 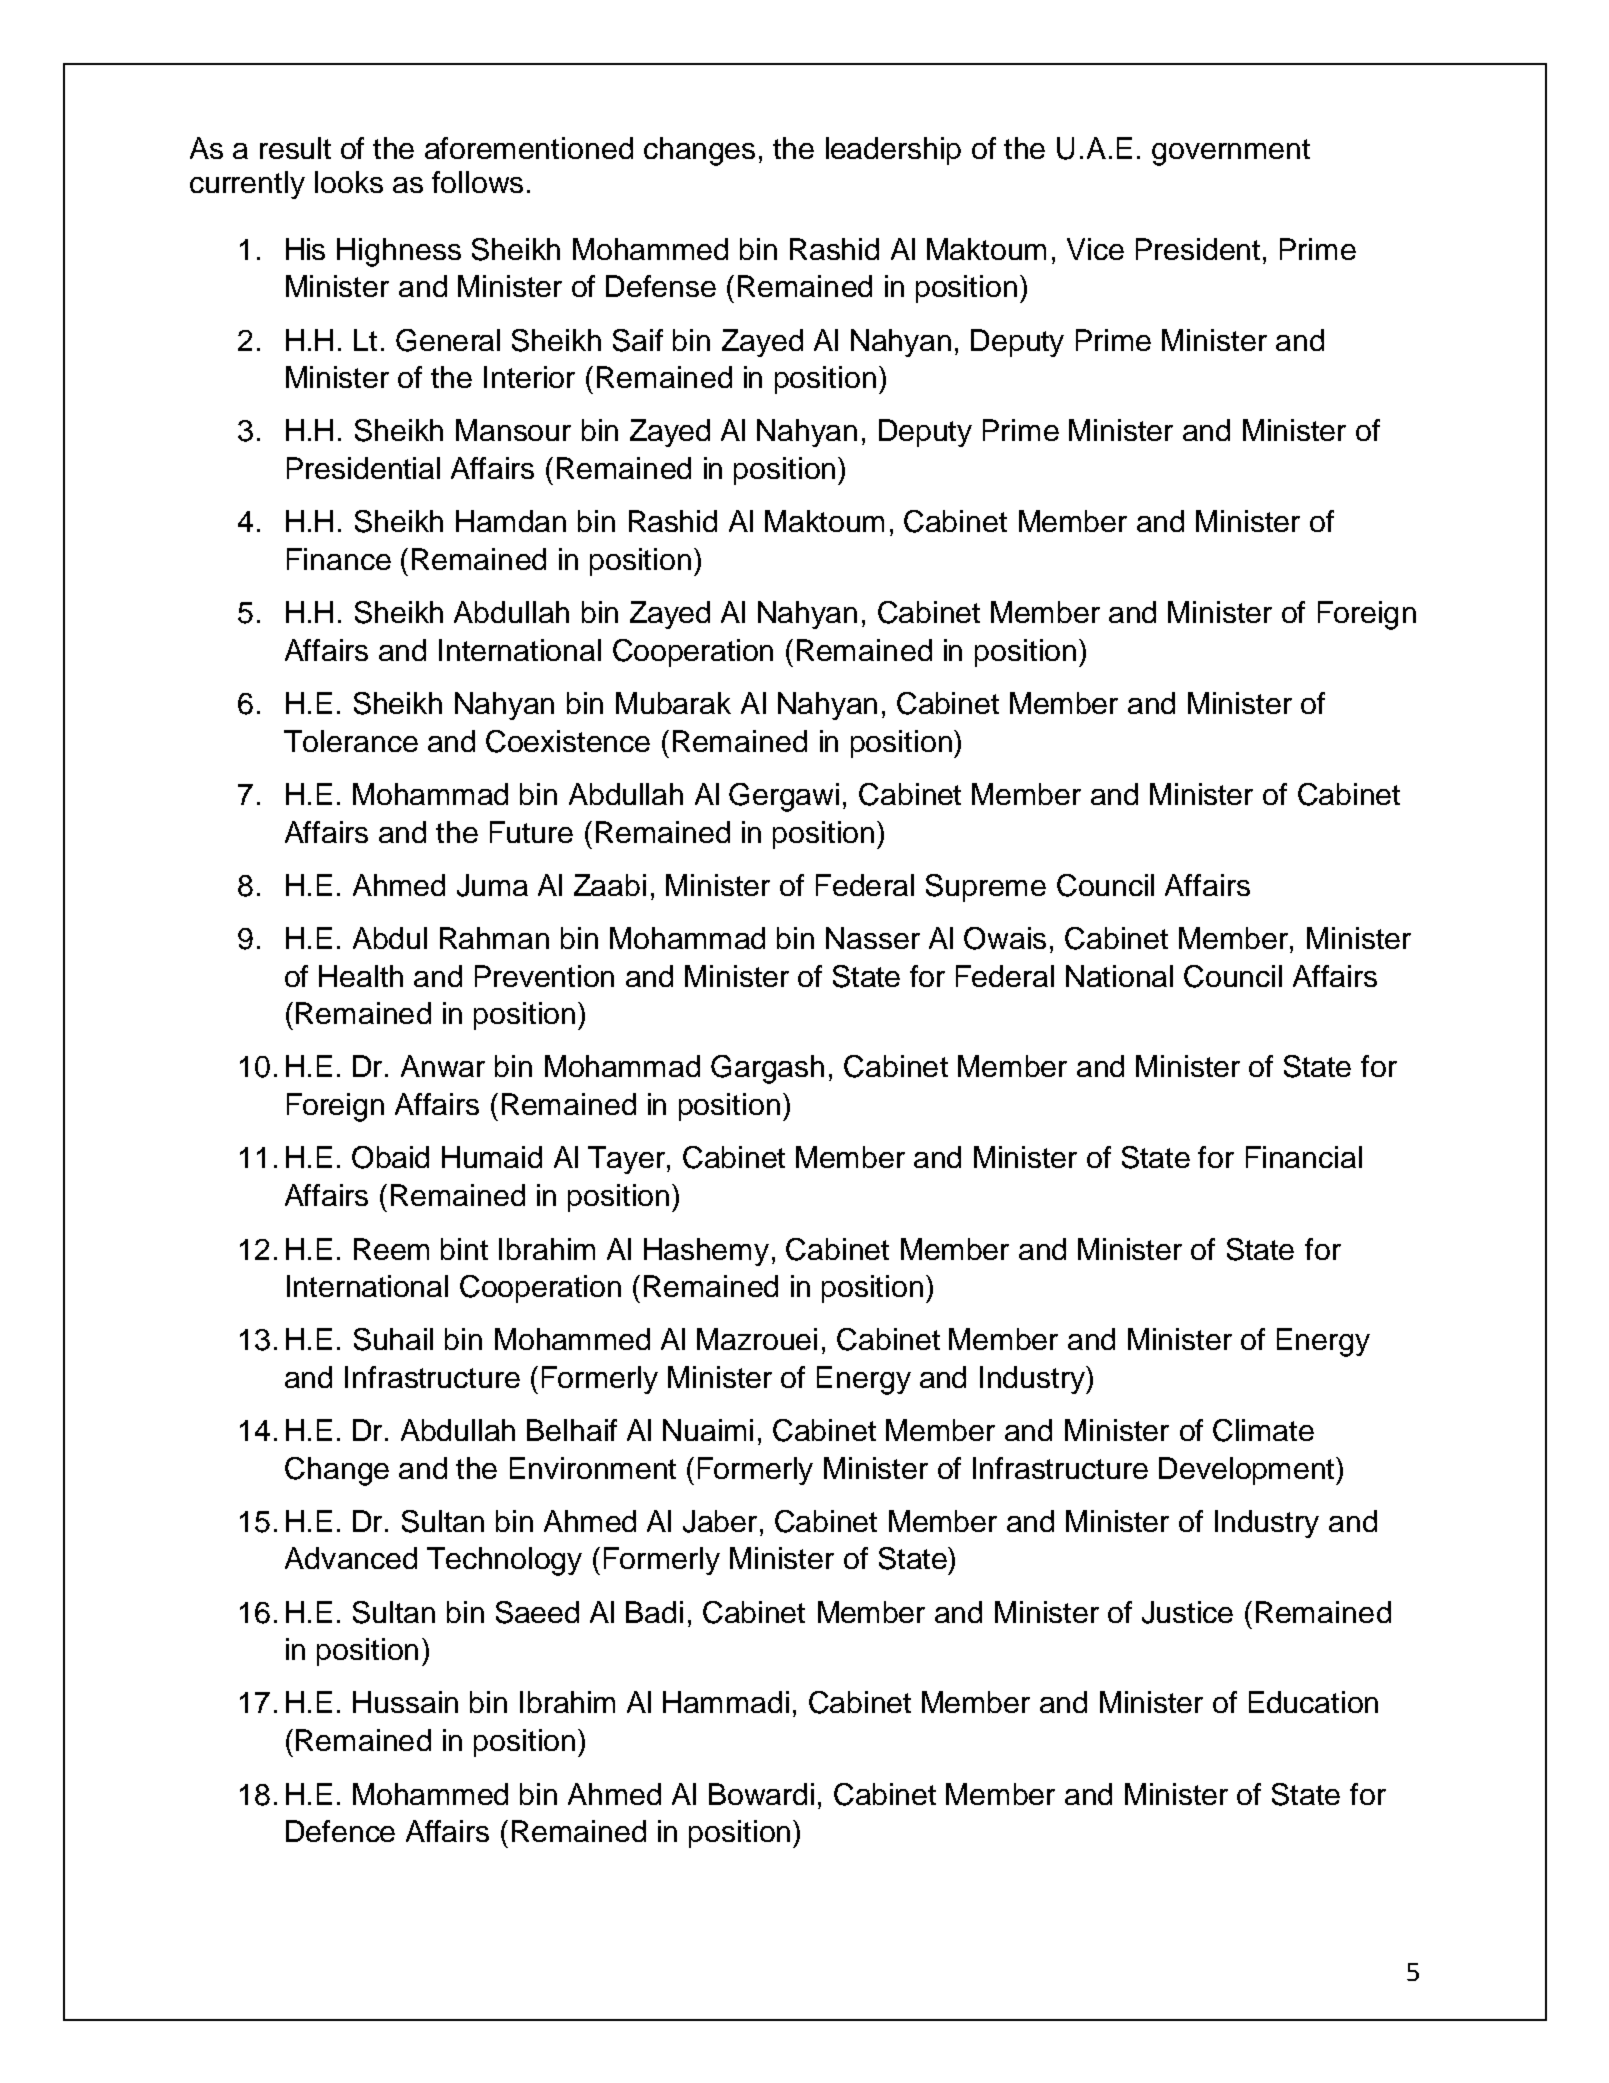 I want to click on leadership, so click(x=893, y=151).
